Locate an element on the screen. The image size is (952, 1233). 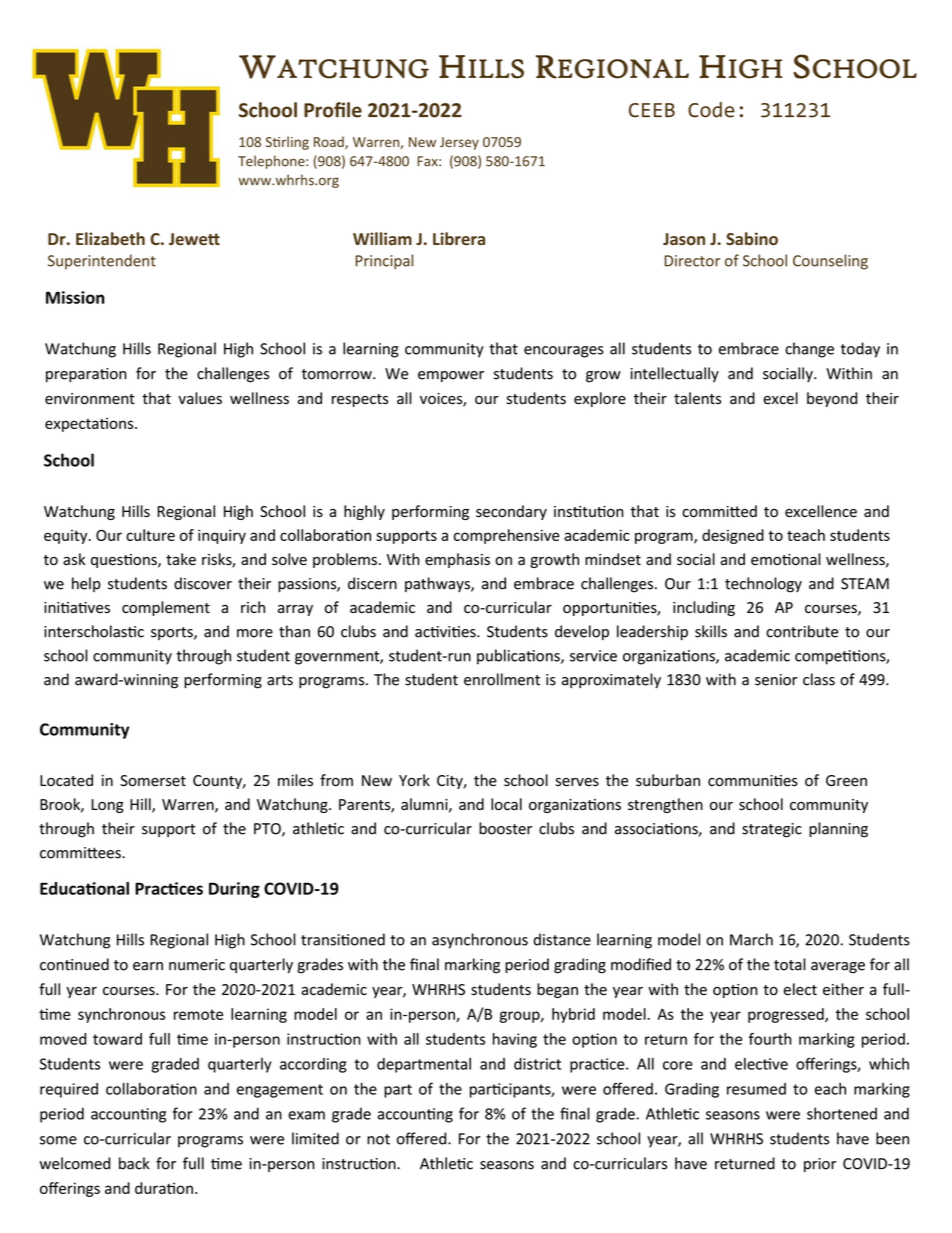
change is located at coordinates (809, 350).
